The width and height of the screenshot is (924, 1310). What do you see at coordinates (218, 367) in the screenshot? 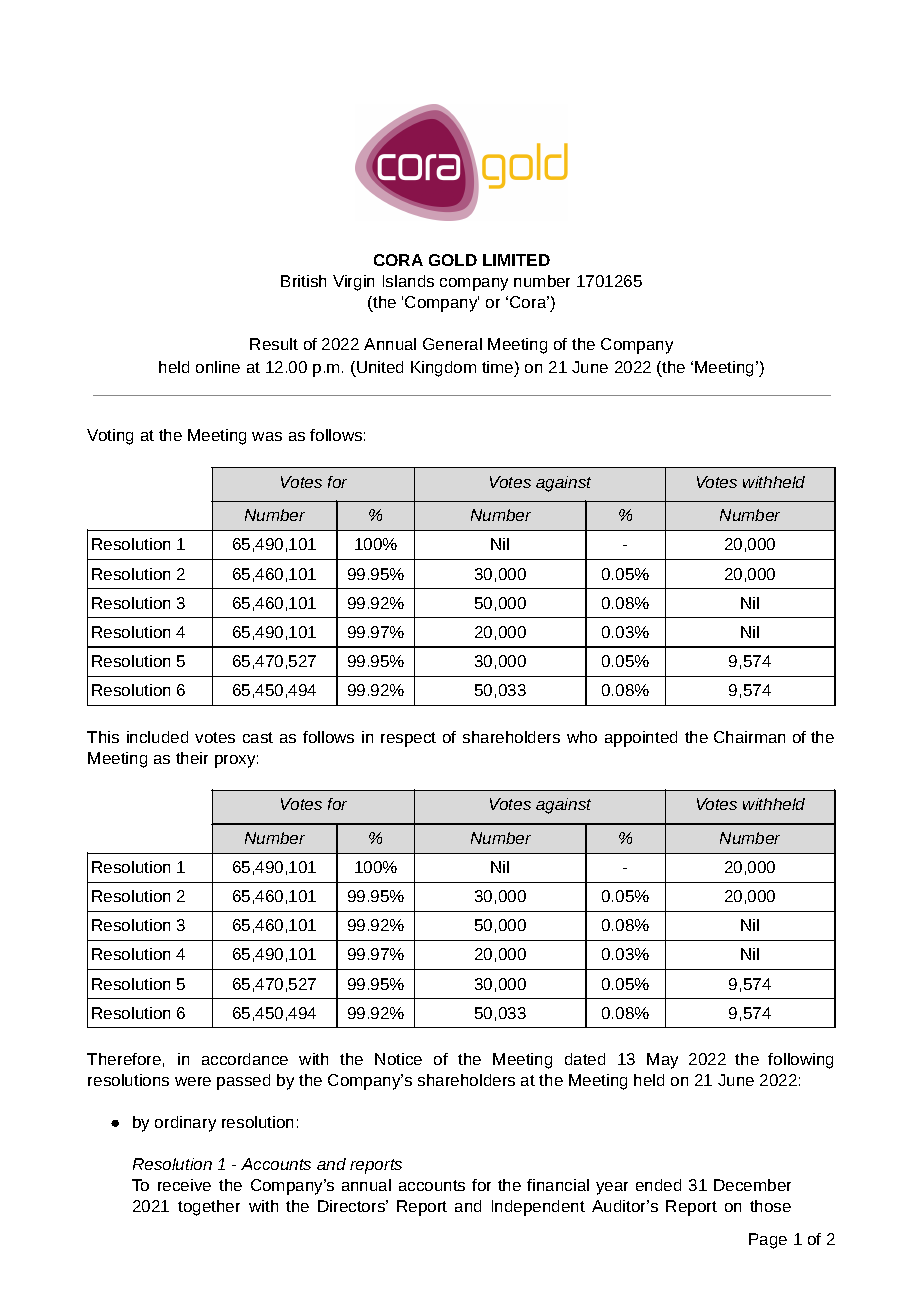
I see `online` at bounding box center [218, 367].
